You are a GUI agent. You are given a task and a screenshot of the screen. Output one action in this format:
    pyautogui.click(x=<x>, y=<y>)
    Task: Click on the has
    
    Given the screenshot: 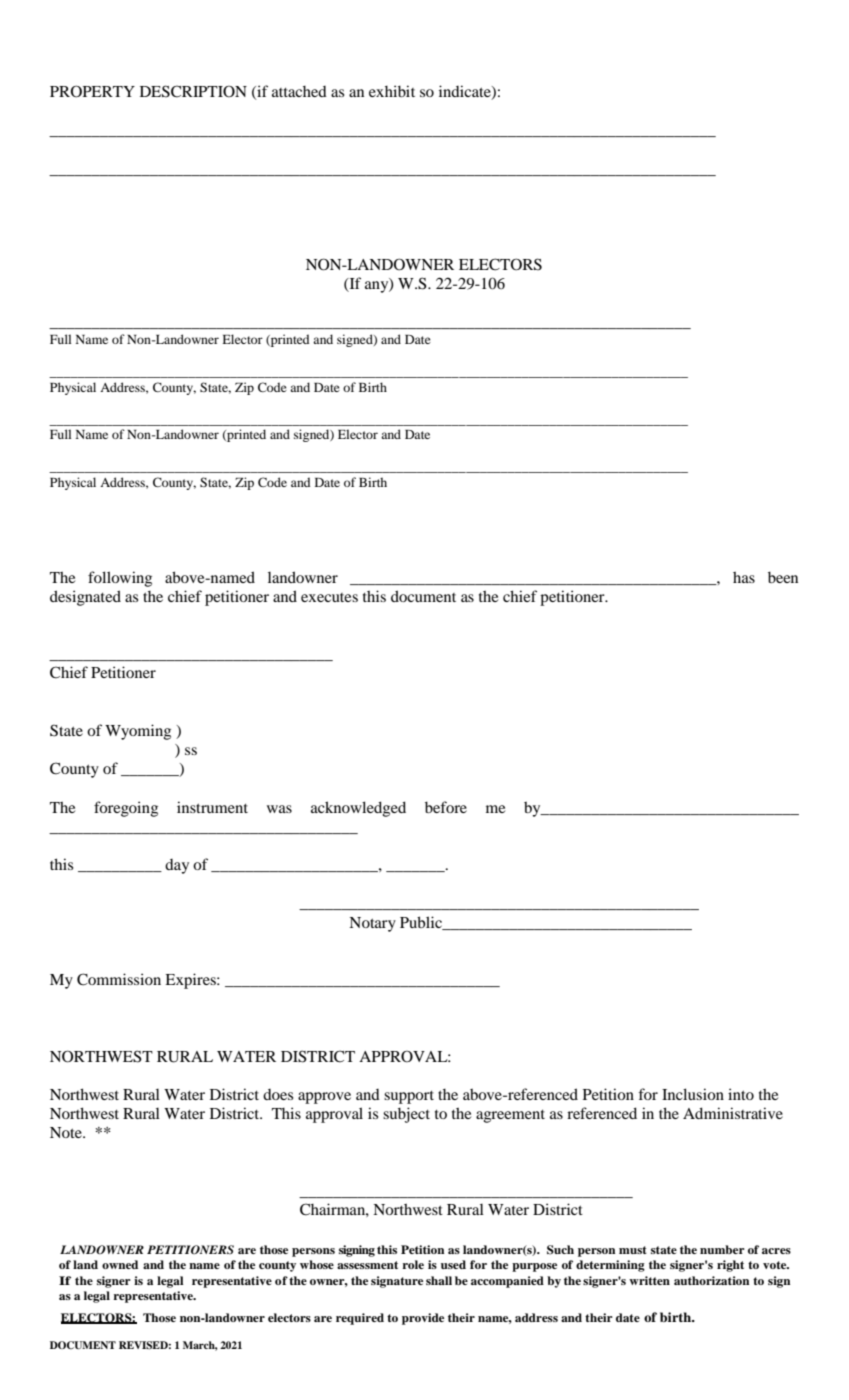 What is the action you would take?
    pyautogui.click(x=744, y=577)
